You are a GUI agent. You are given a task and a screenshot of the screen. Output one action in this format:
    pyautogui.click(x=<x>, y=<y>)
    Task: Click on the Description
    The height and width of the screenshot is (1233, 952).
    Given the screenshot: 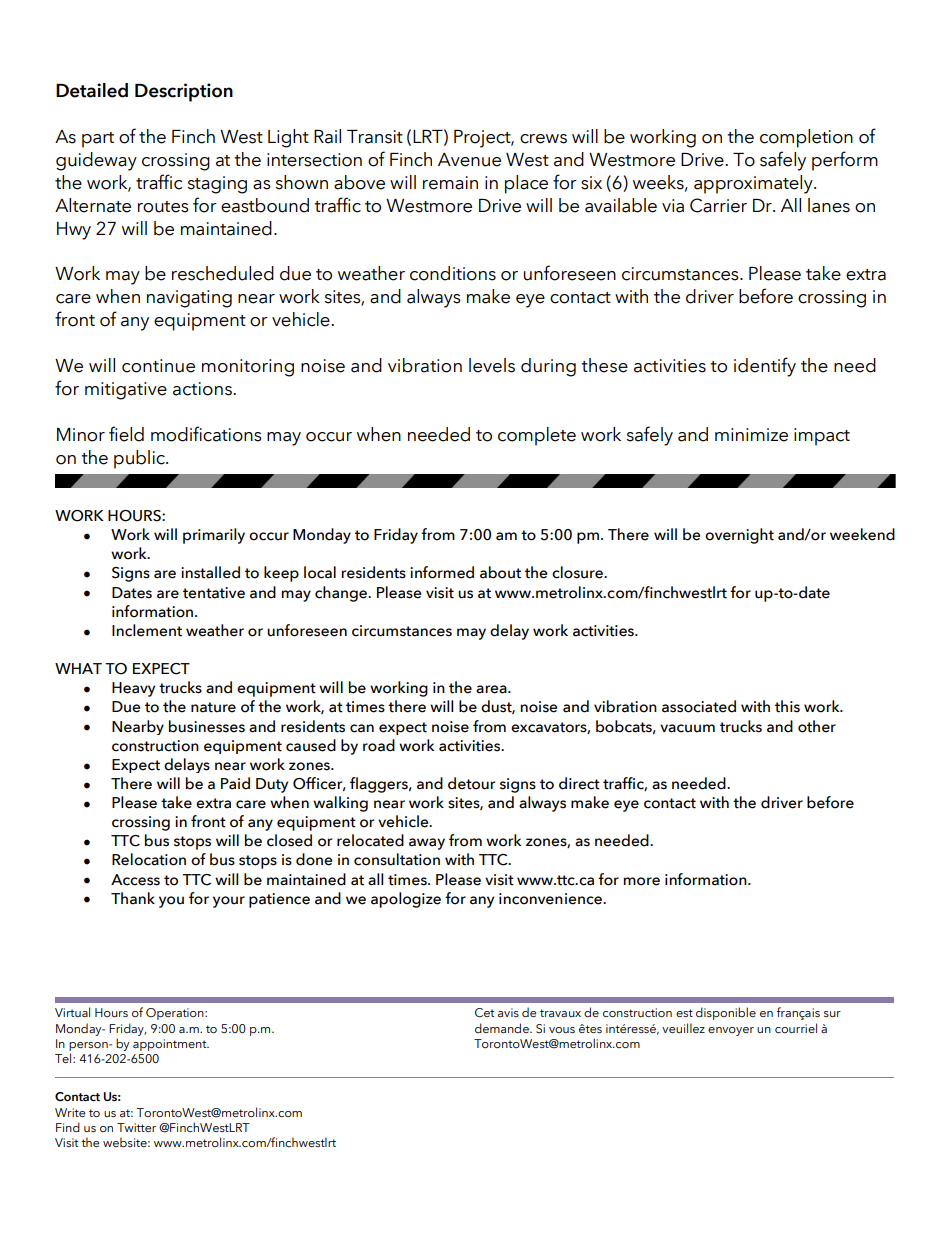 What is the action you would take?
    pyautogui.click(x=184, y=92)
